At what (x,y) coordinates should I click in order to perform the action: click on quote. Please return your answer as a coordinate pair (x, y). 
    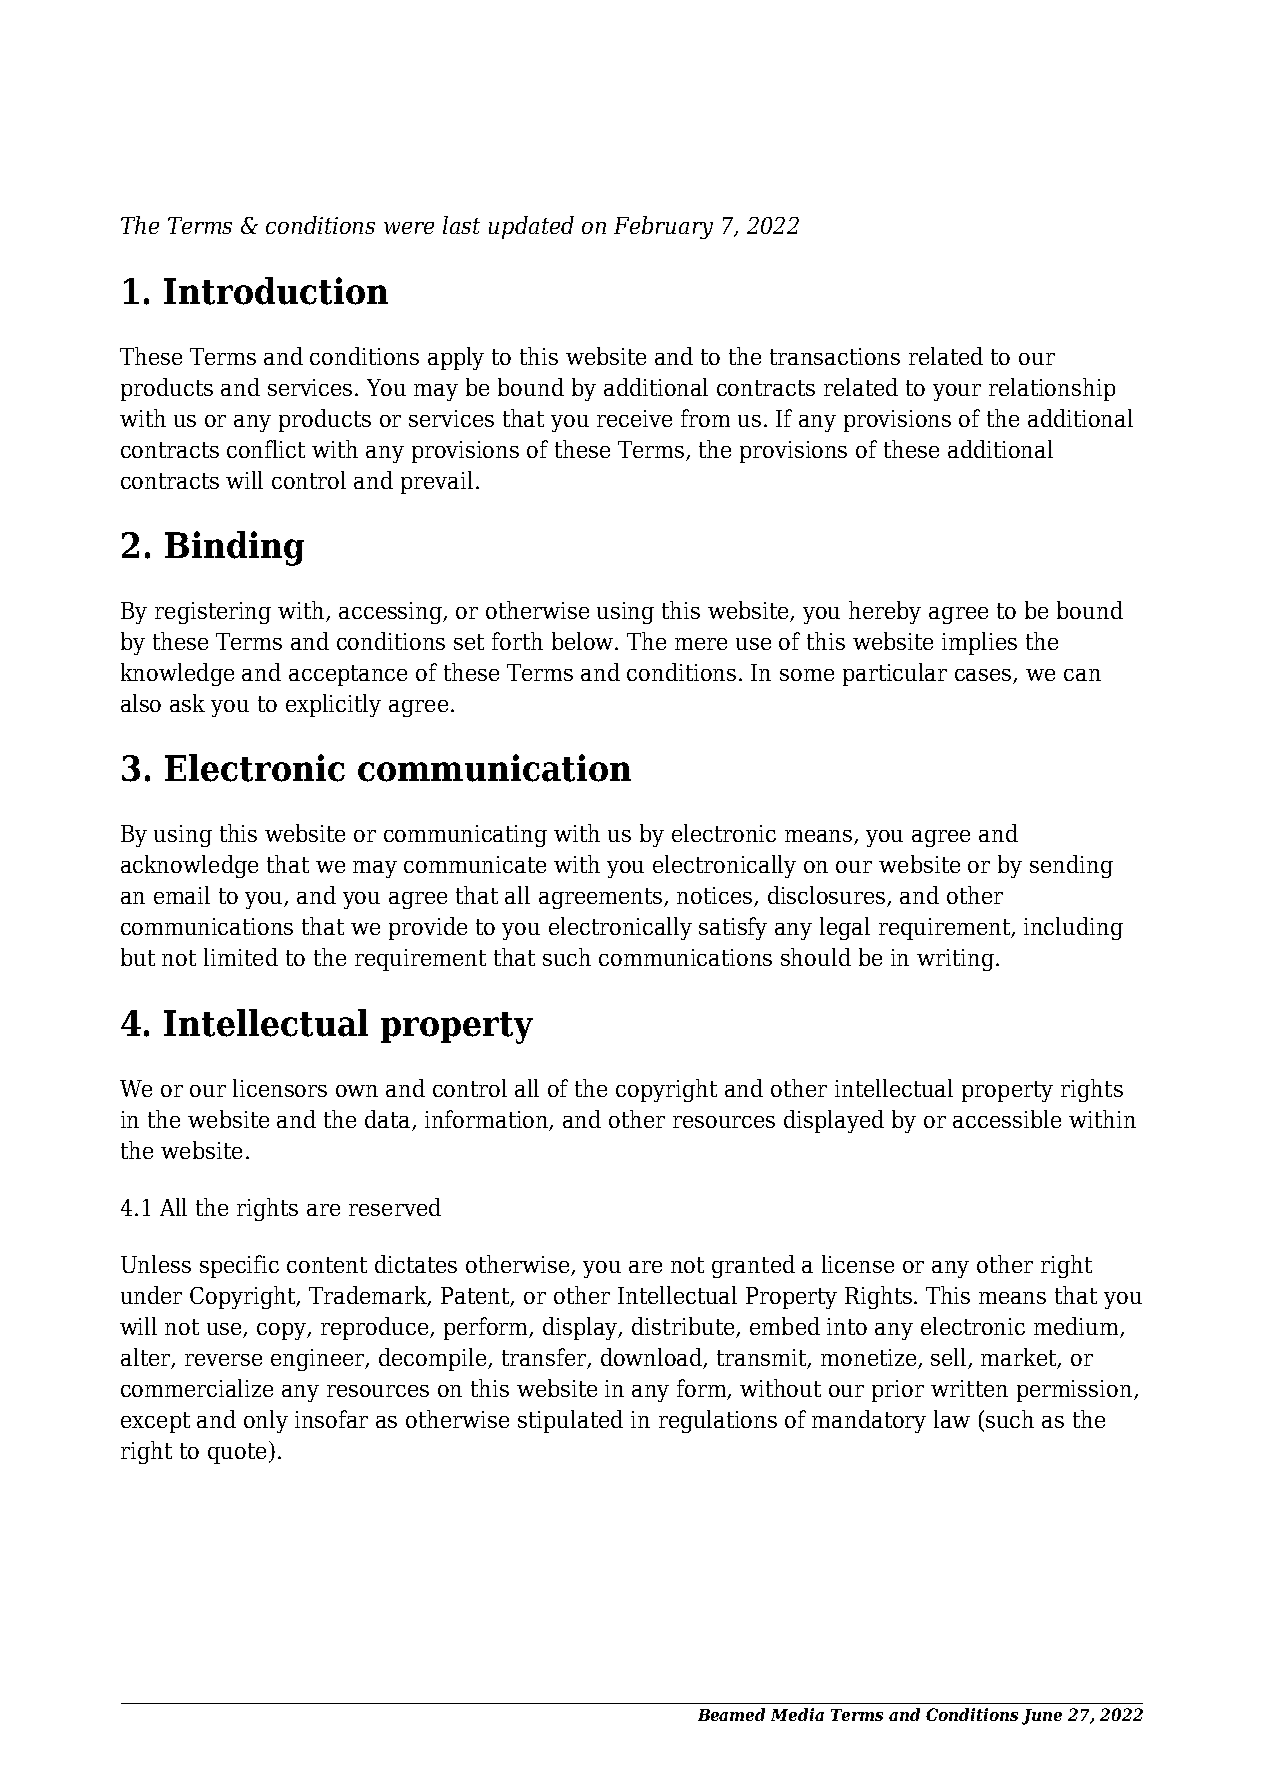
    Looking at the image, I should click on (237, 1453).
